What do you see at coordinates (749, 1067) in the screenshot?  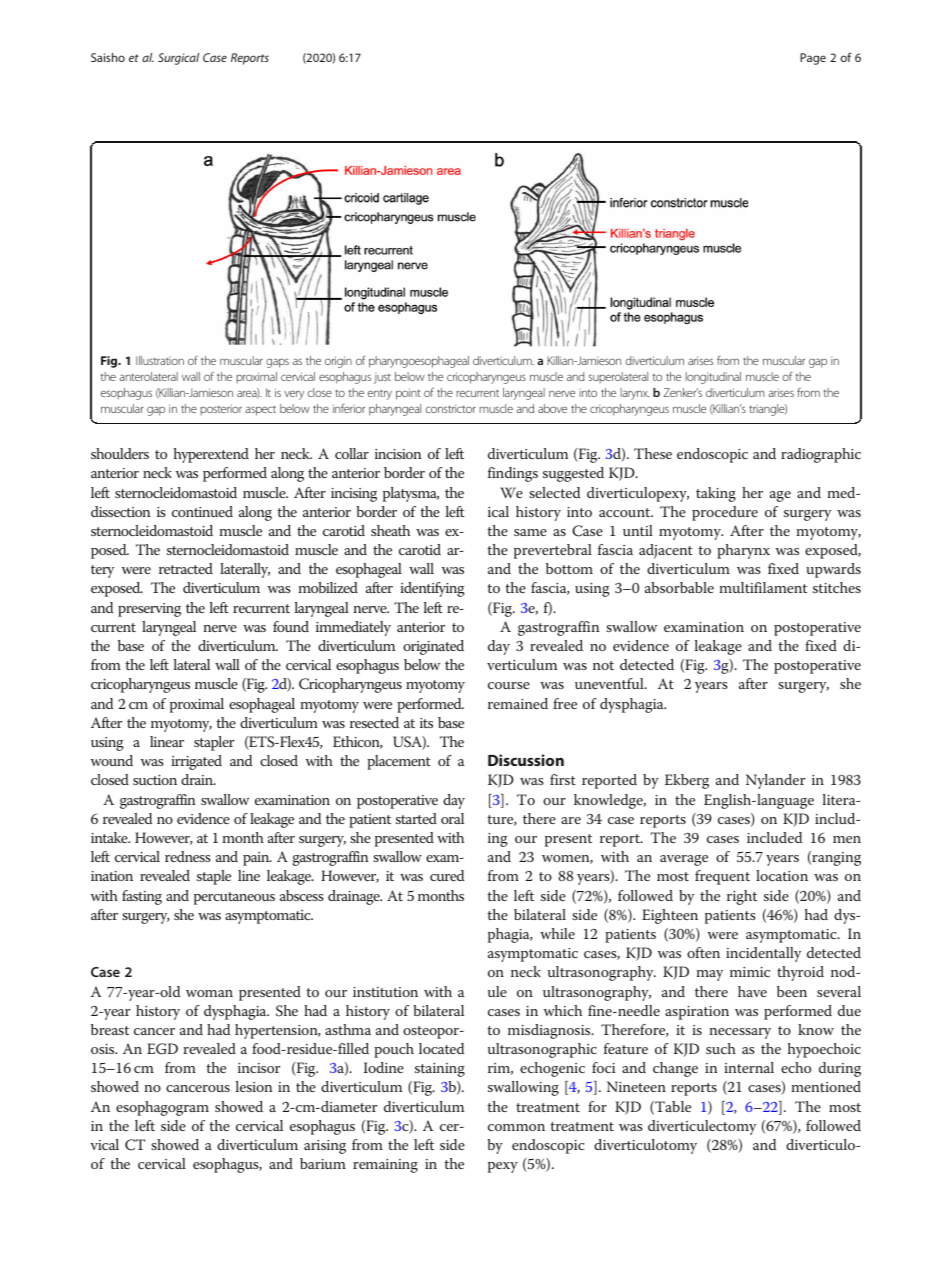 I see `internal` at bounding box center [749, 1067].
